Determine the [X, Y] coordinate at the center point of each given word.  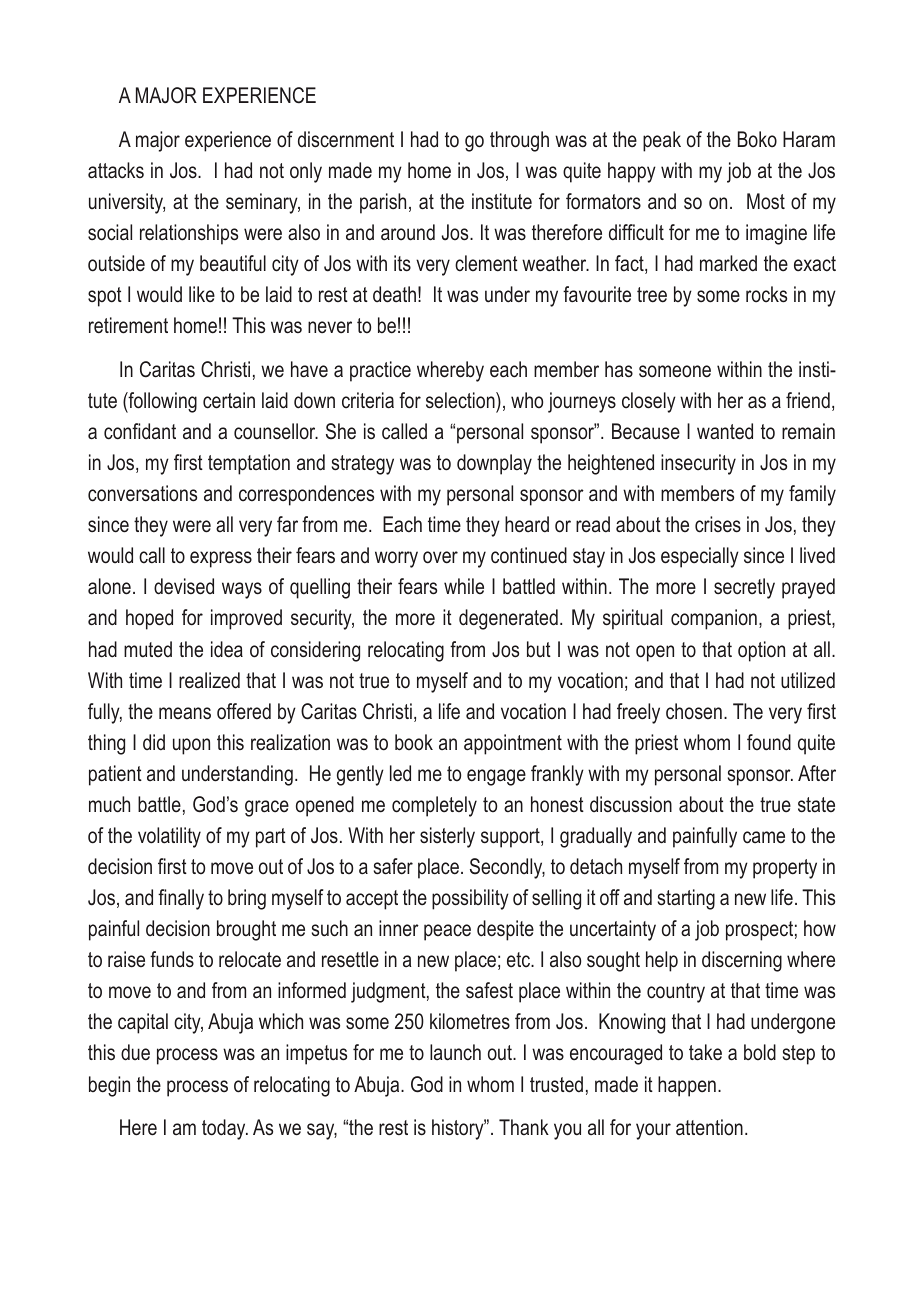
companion [714, 619]
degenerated [508, 619]
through [519, 141]
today [225, 1129]
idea [227, 649]
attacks [116, 170]
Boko [757, 139]
